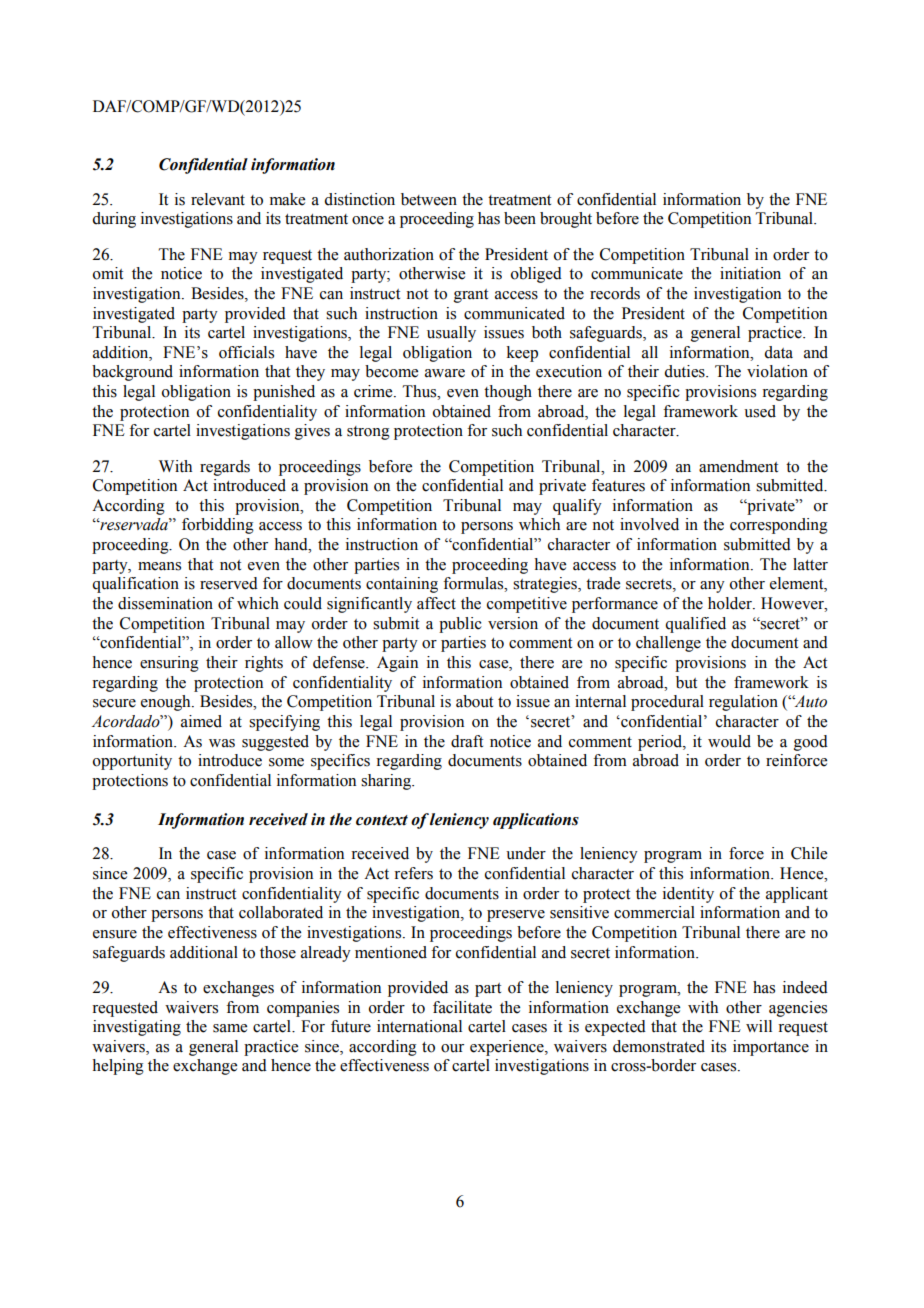 The height and width of the screenshot is (1308, 924). I want to click on any, so click(712, 587).
